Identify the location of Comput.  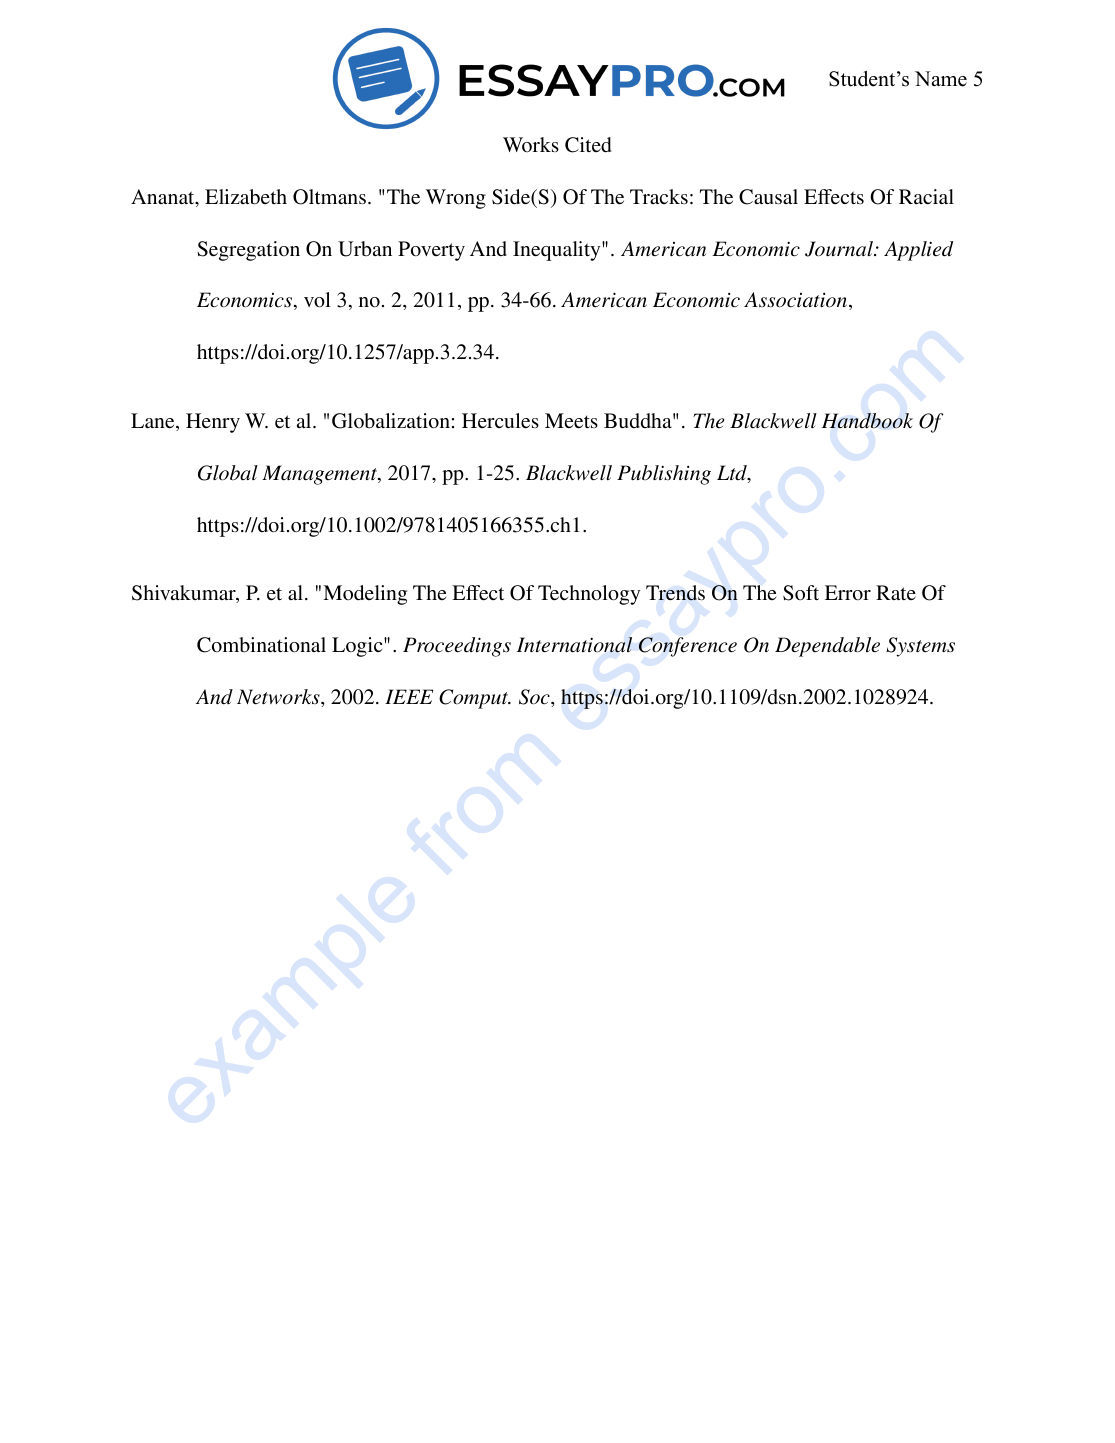
(475, 699).
